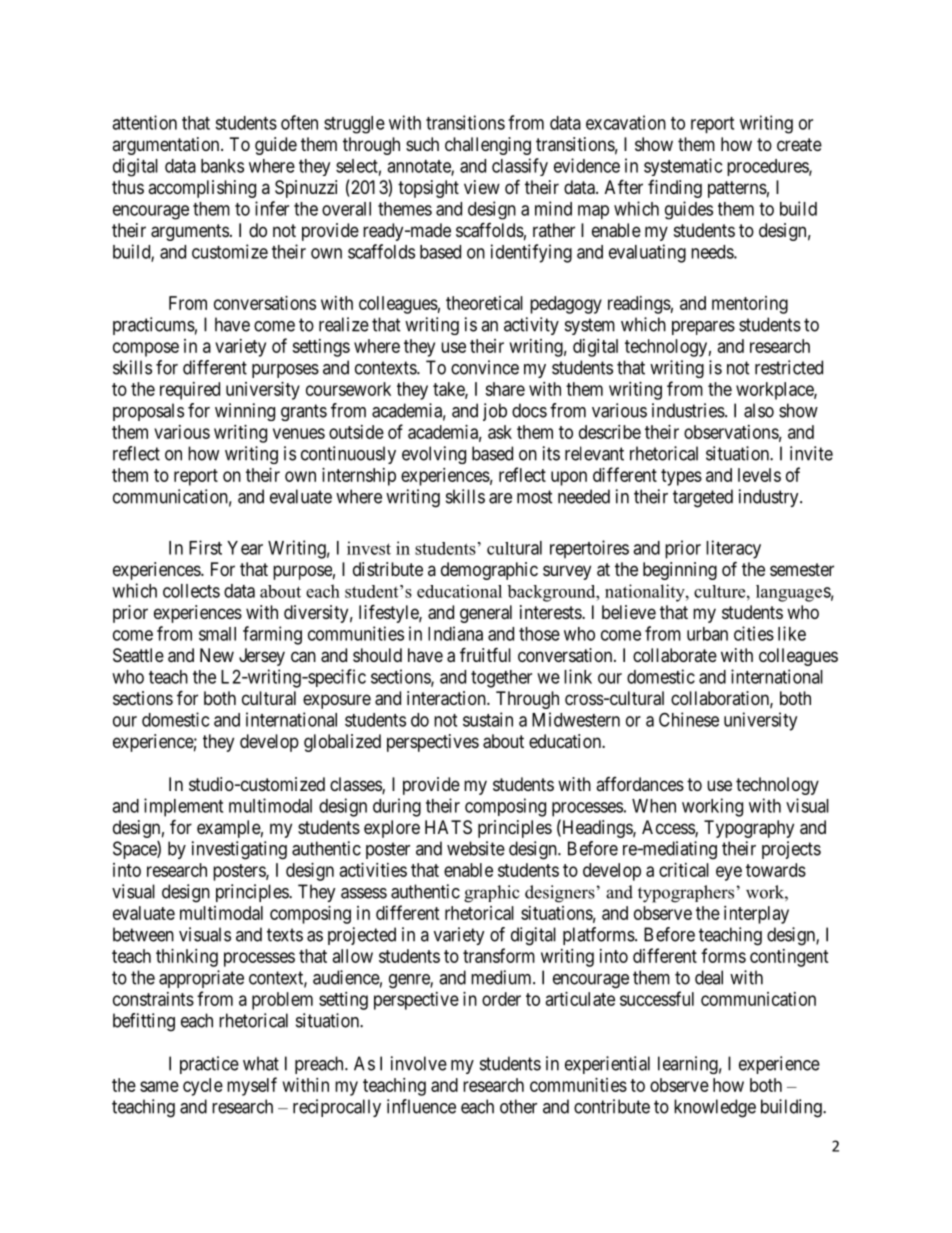  Describe the element at coordinates (222, 166) in the document. I see `banks` at that location.
